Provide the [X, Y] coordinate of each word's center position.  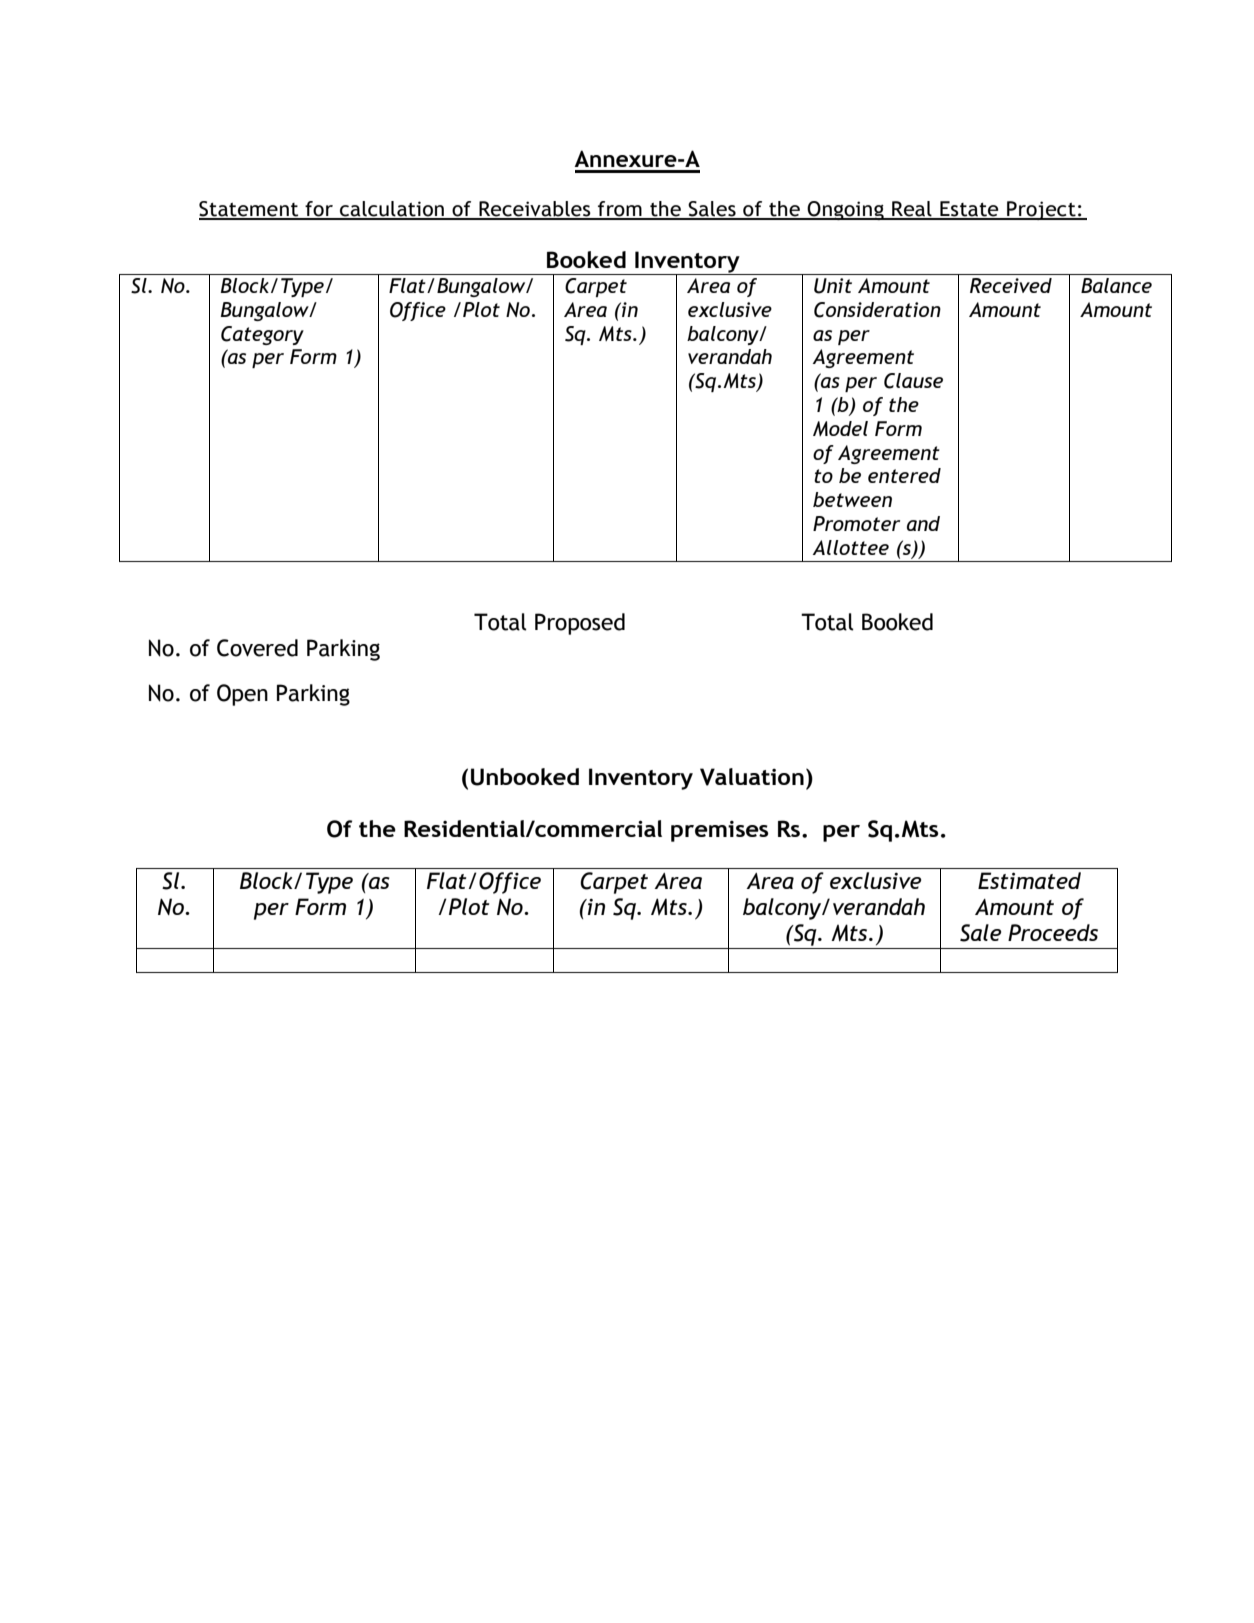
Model [840, 428]
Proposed [580, 624]
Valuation [752, 777]
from [620, 210]
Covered [257, 648]
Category [262, 335]
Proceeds [1053, 932]
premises [720, 831]
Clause [913, 381]
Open [242, 695]
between [852, 499]
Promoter [856, 523]
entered [904, 475]
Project [1041, 210]
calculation [392, 210]
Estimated [1029, 880]
